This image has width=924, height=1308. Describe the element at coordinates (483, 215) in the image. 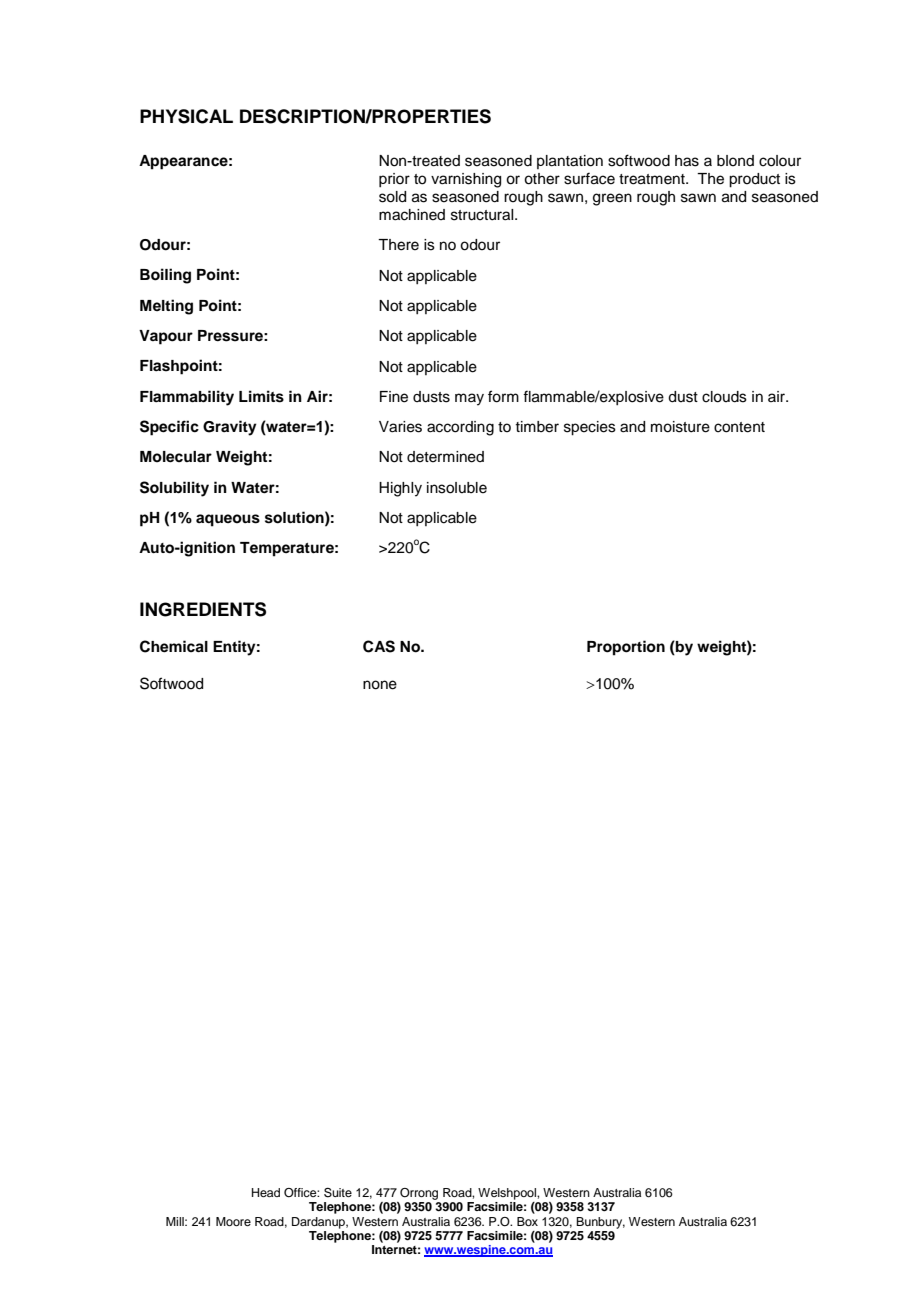

I see `structural` at that location.
